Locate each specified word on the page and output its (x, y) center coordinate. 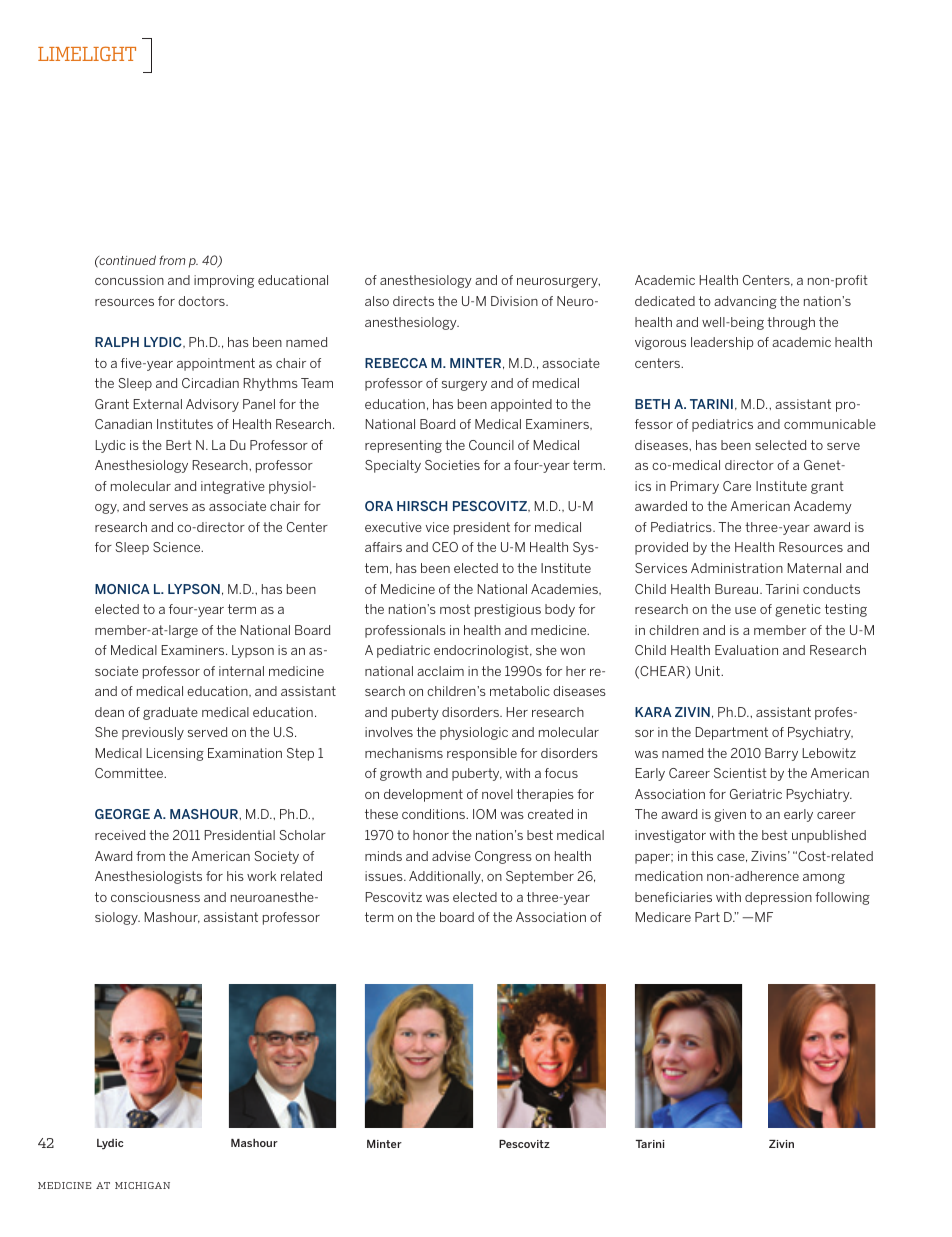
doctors (202, 301)
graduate (170, 713)
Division (514, 301)
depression (778, 898)
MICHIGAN (142, 1185)
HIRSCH (422, 506)
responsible (482, 754)
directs (413, 301)
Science (178, 547)
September (540, 877)
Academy (823, 507)
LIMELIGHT (87, 53)
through (791, 323)
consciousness (155, 897)
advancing (745, 302)
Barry (781, 754)
